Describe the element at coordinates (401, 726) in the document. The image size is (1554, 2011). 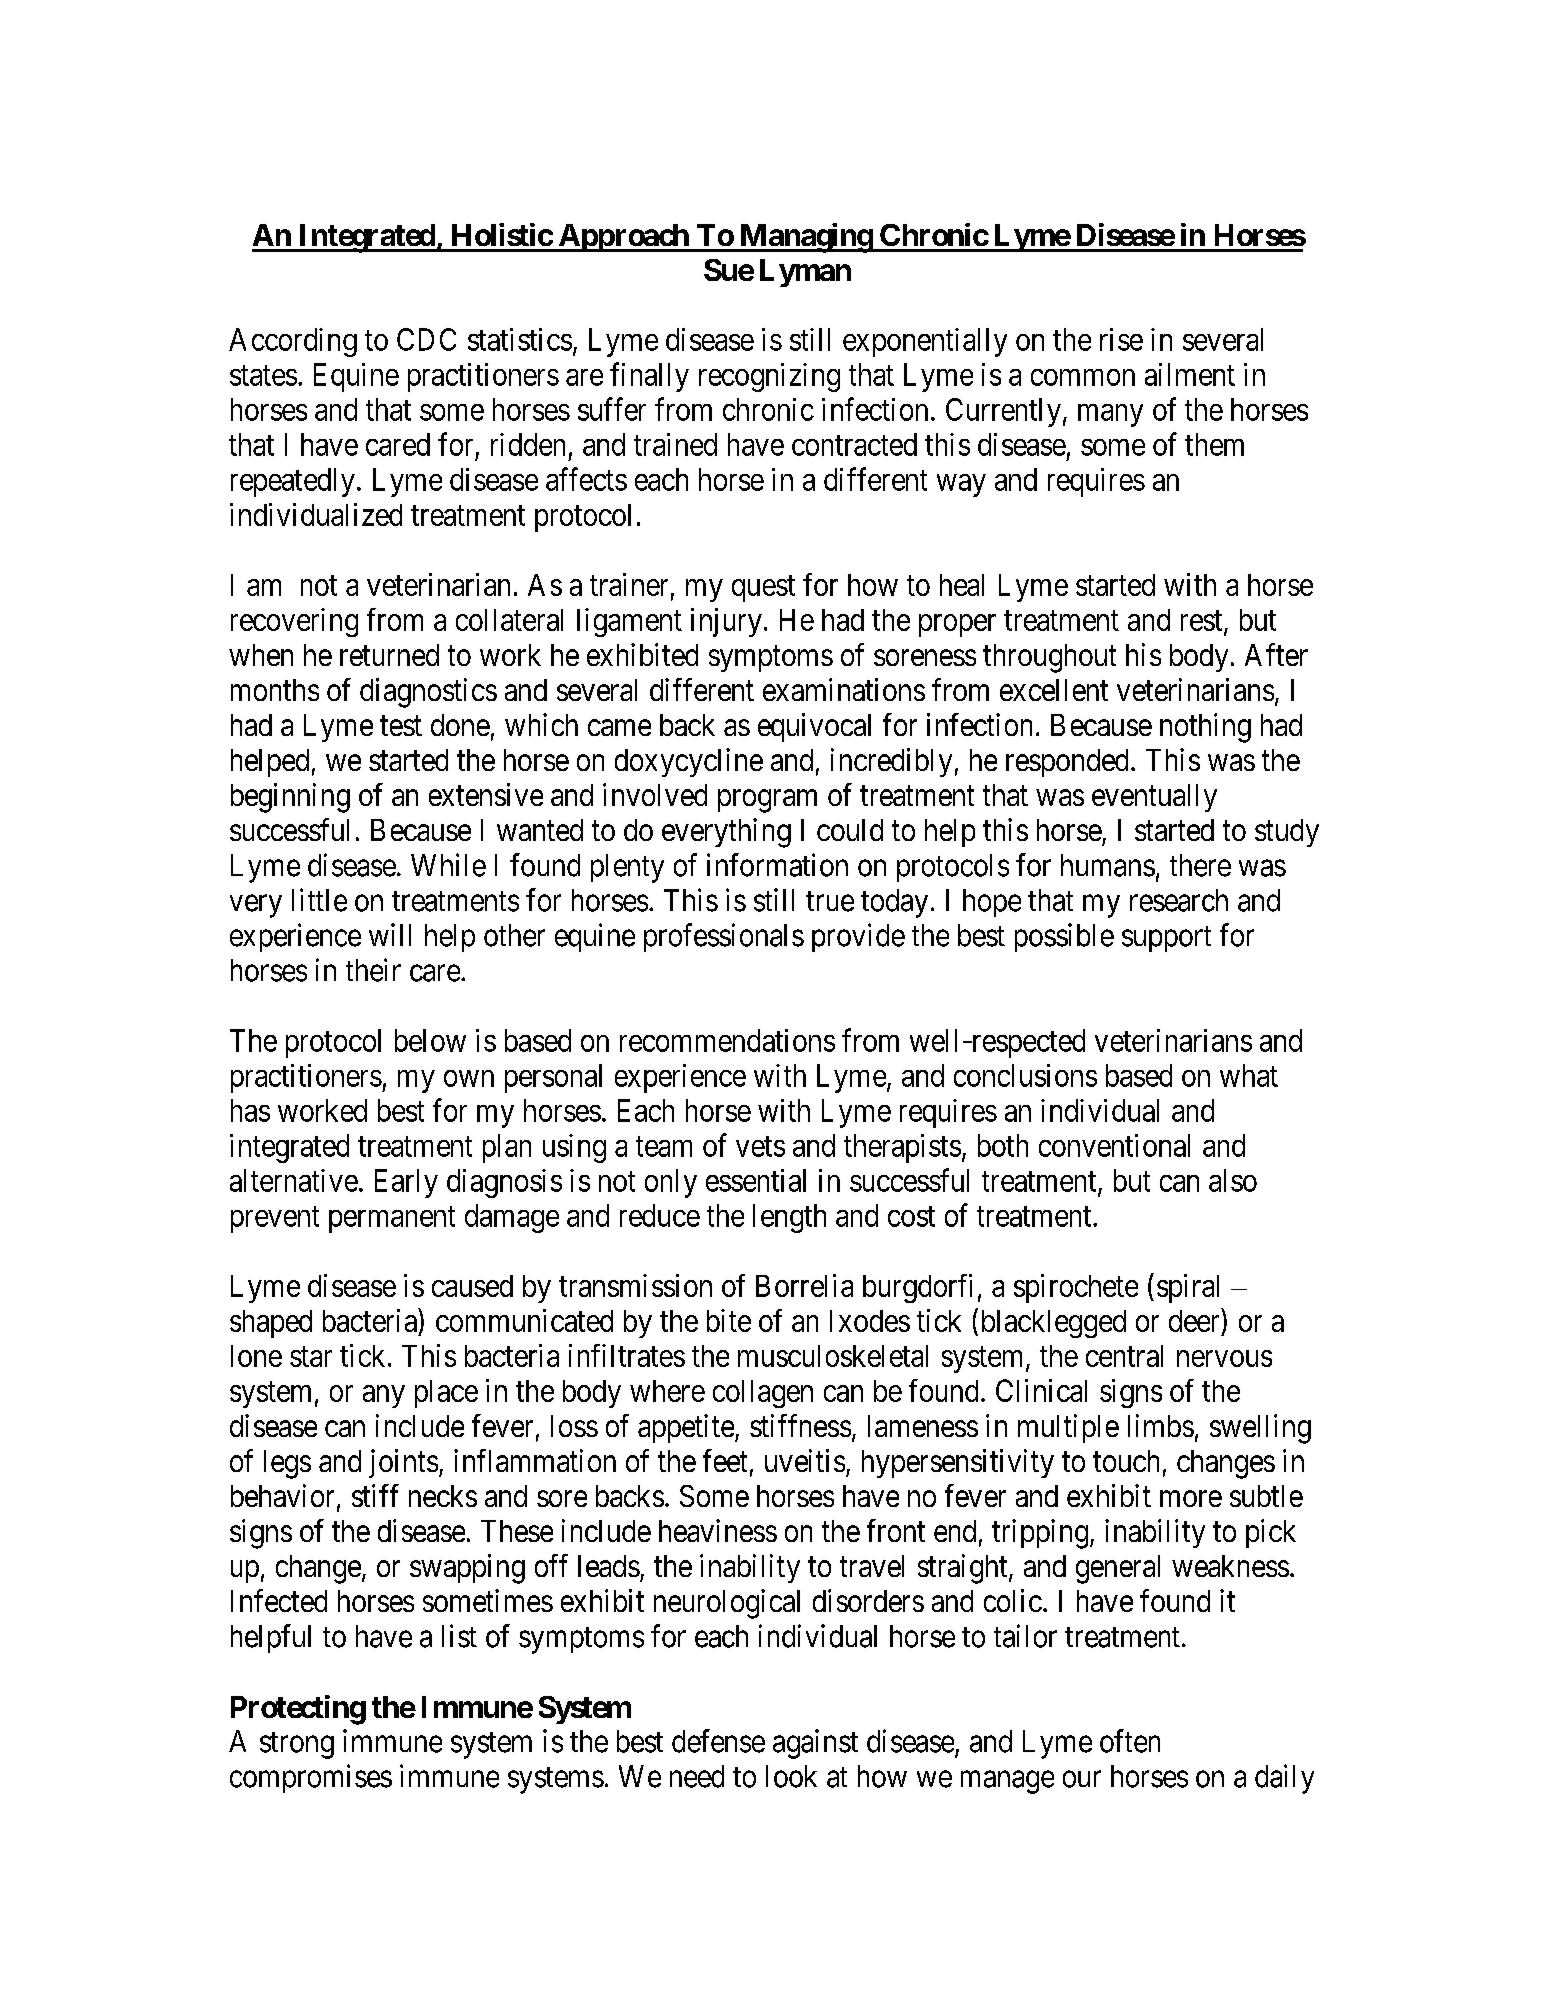
I see `test` at that location.
